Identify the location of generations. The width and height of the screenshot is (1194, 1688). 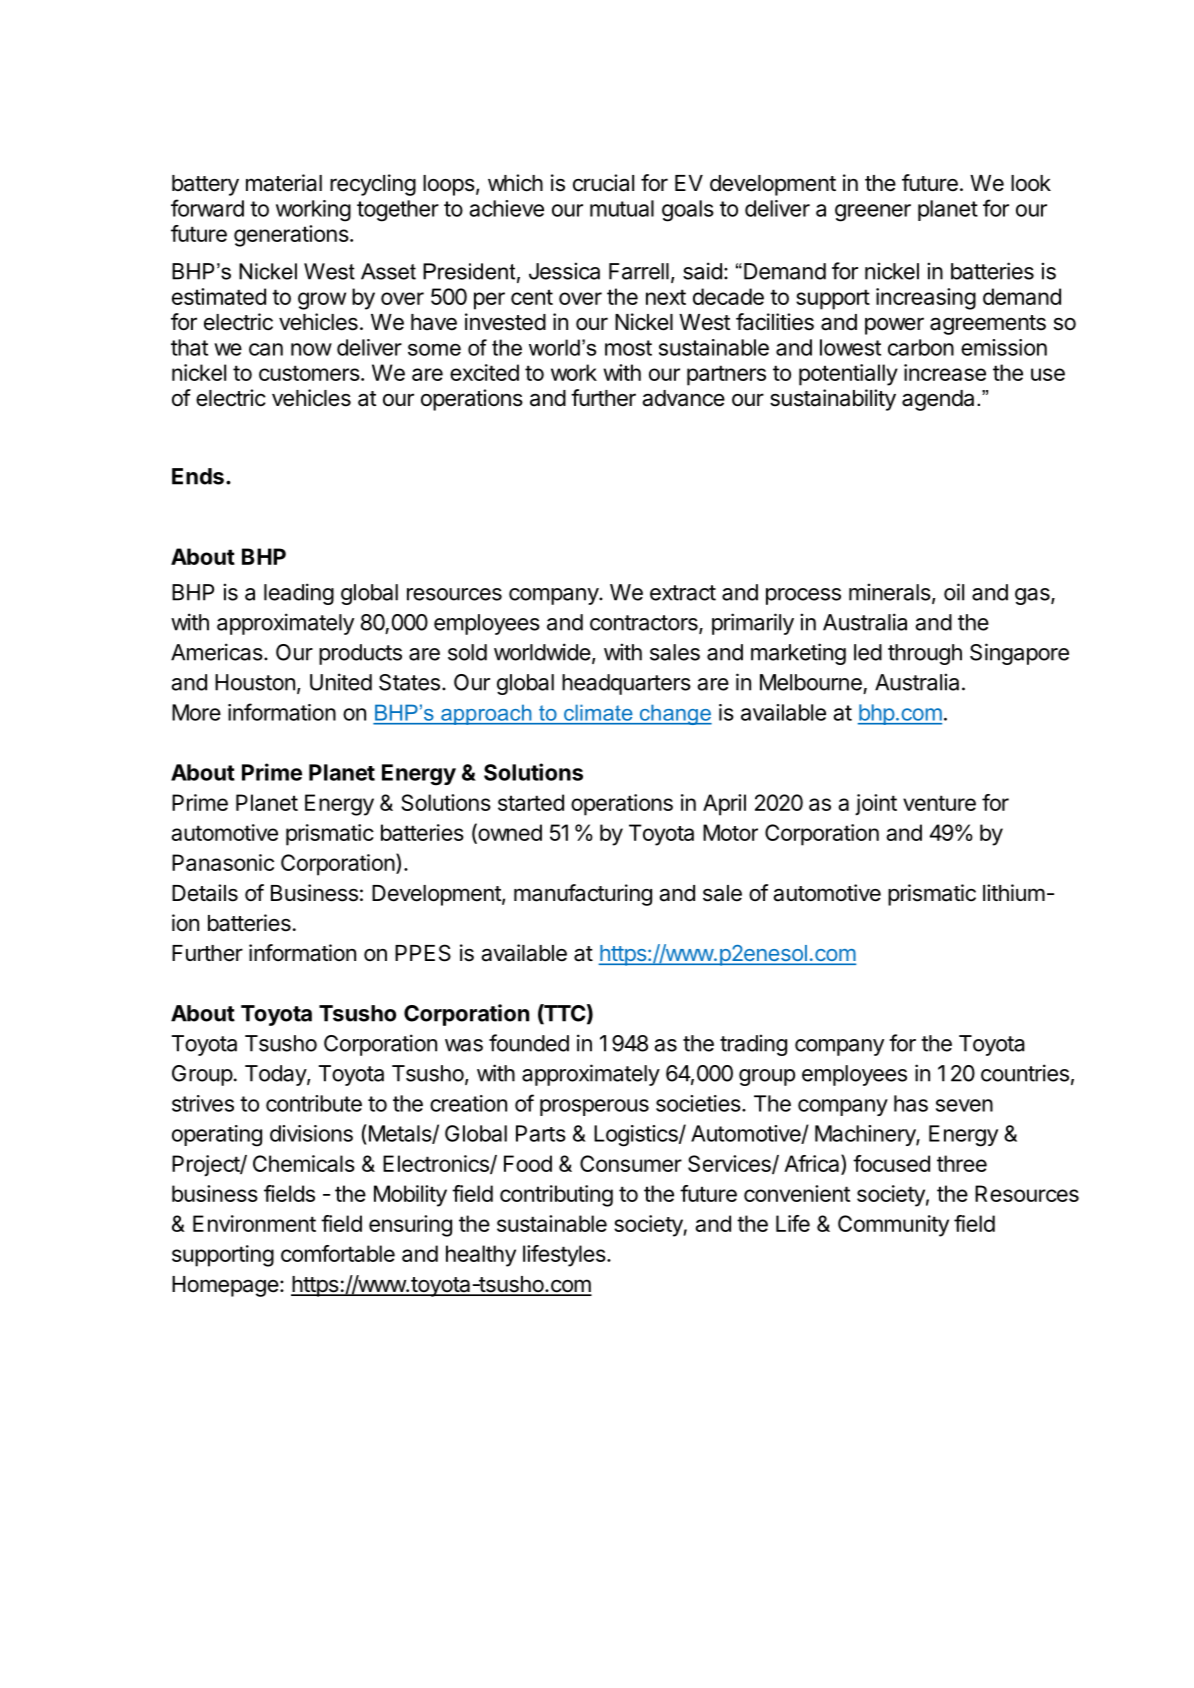
(291, 236).
